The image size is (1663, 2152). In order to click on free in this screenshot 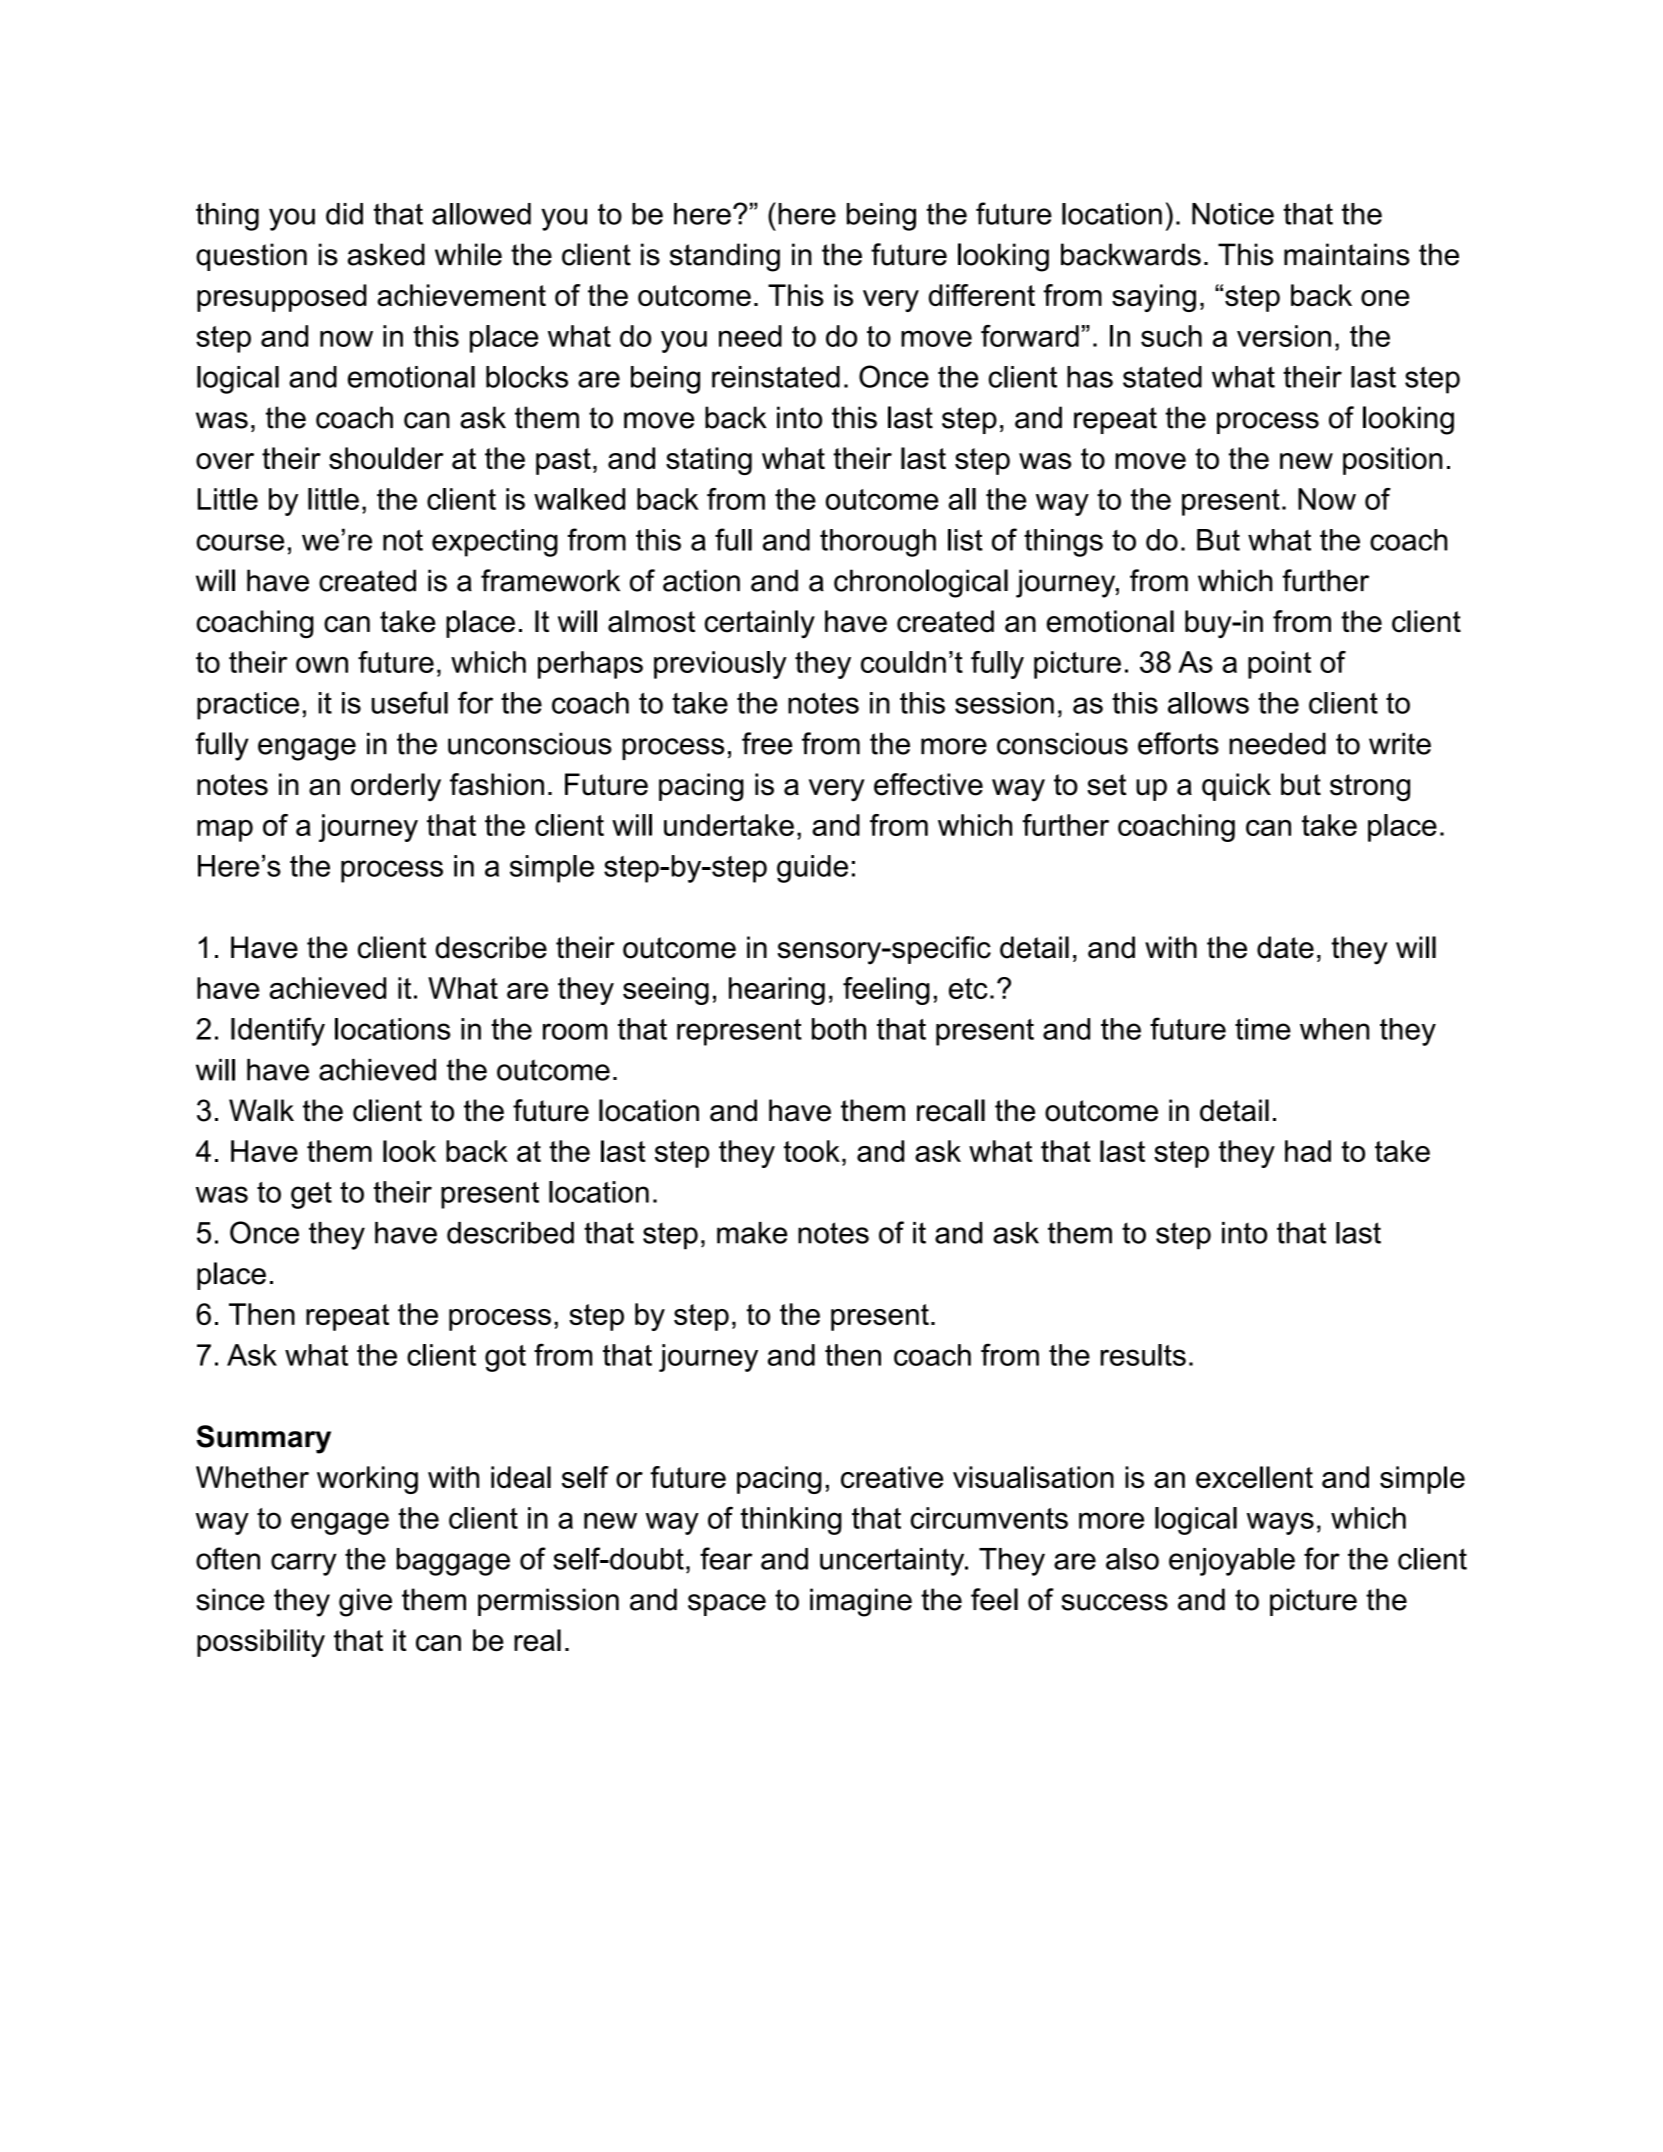, I will do `click(767, 743)`.
